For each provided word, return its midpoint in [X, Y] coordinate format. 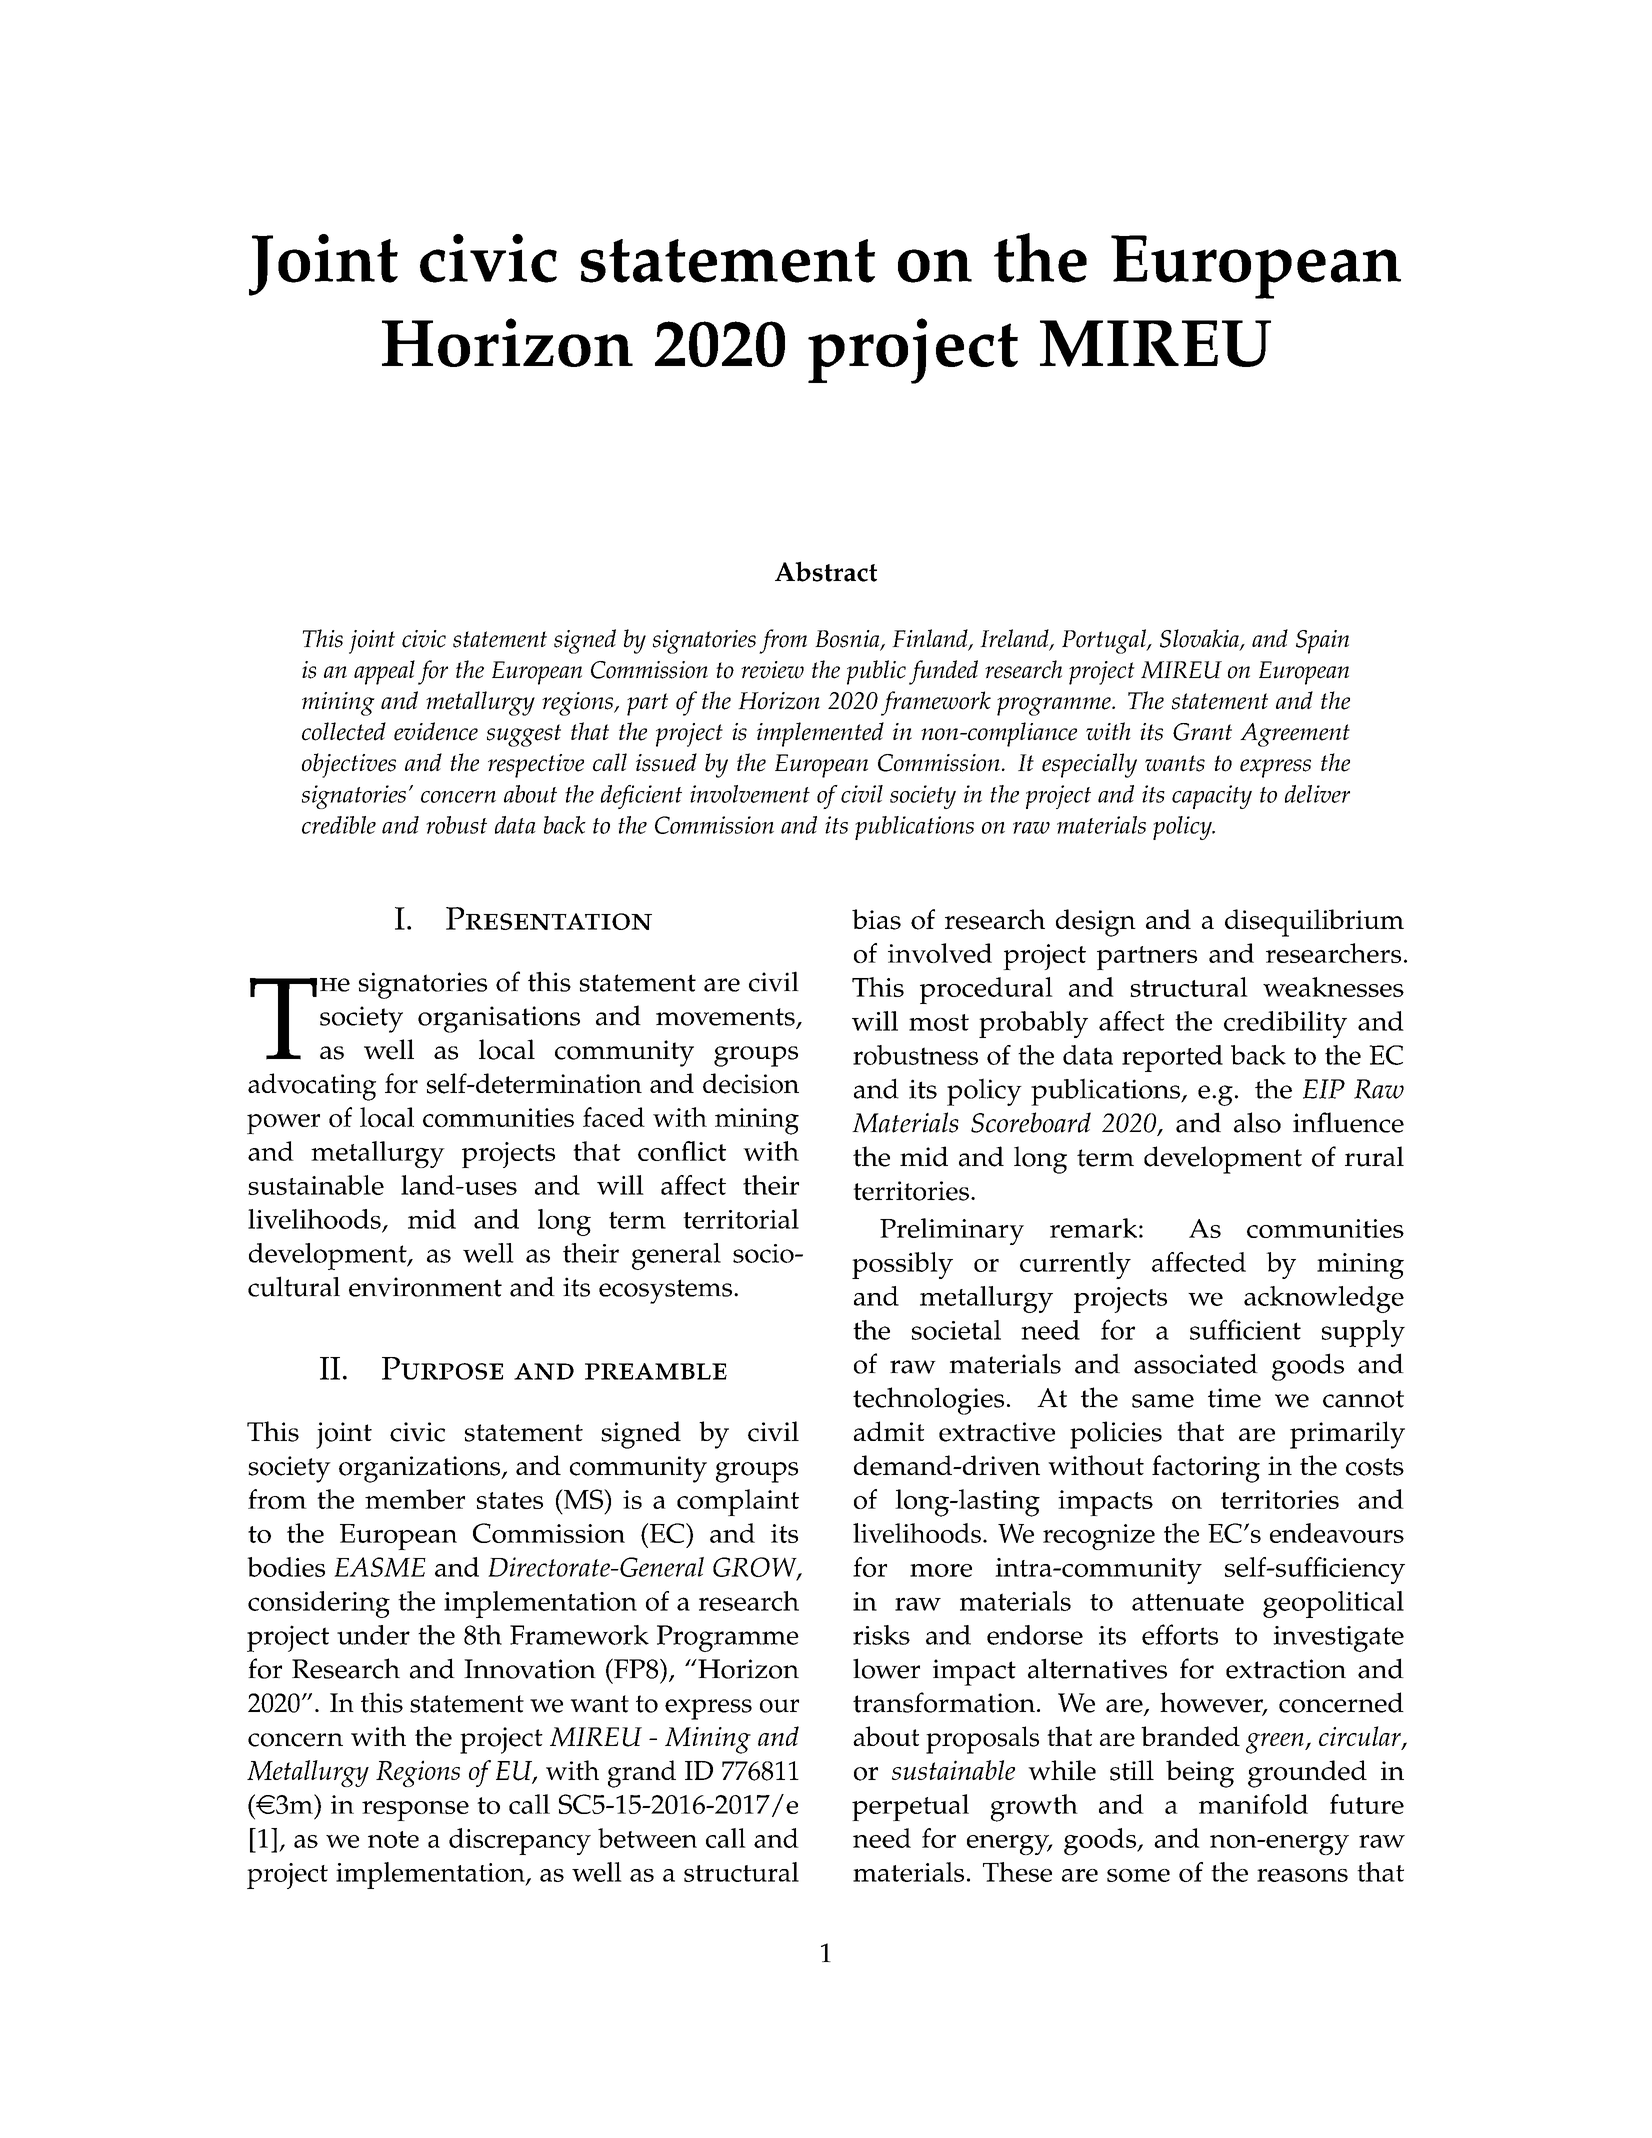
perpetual [910, 1807]
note [393, 1839]
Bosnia [848, 640]
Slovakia [1200, 639]
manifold [1253, 1804]
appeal [384, 672]
